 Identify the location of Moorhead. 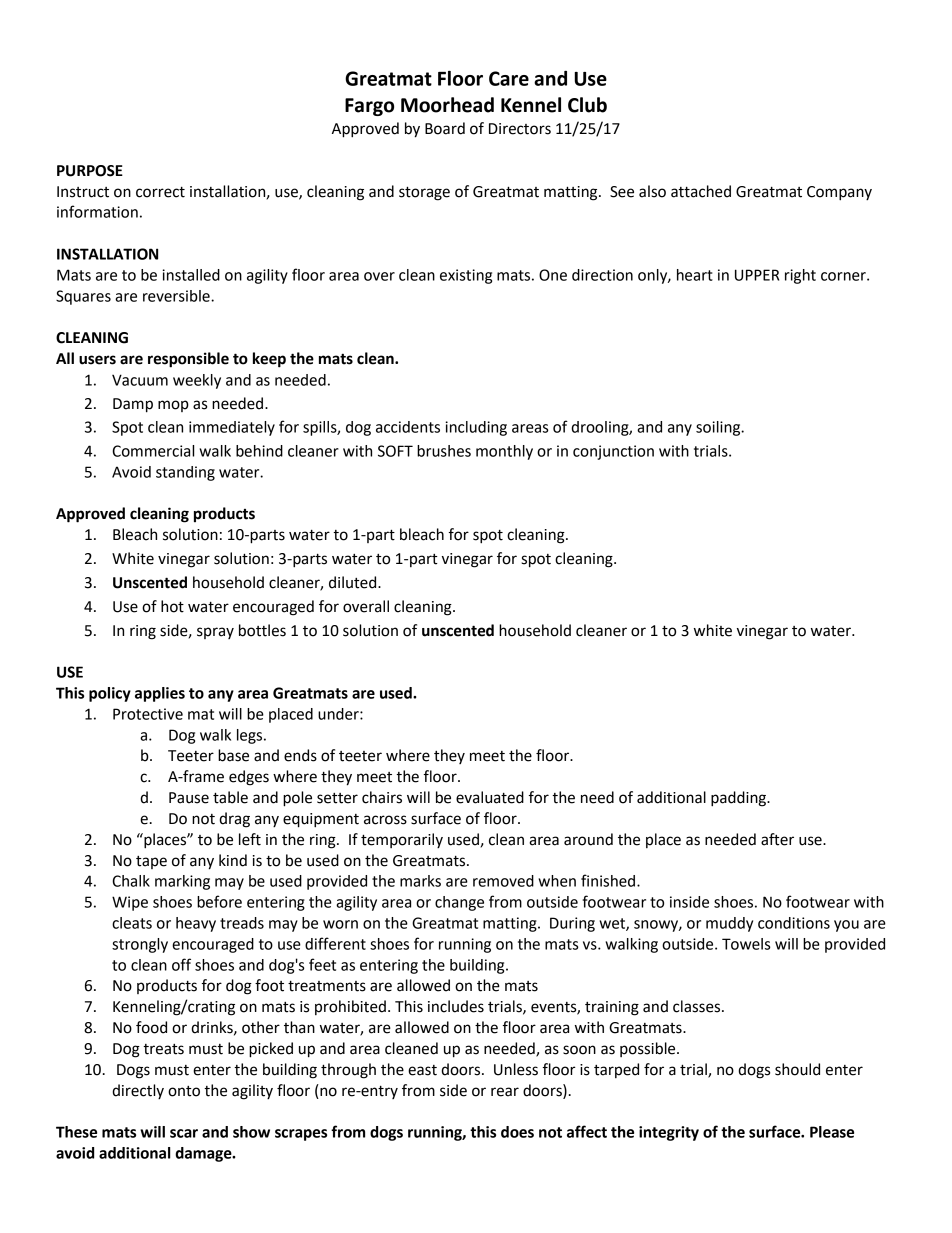
(447, 105).
